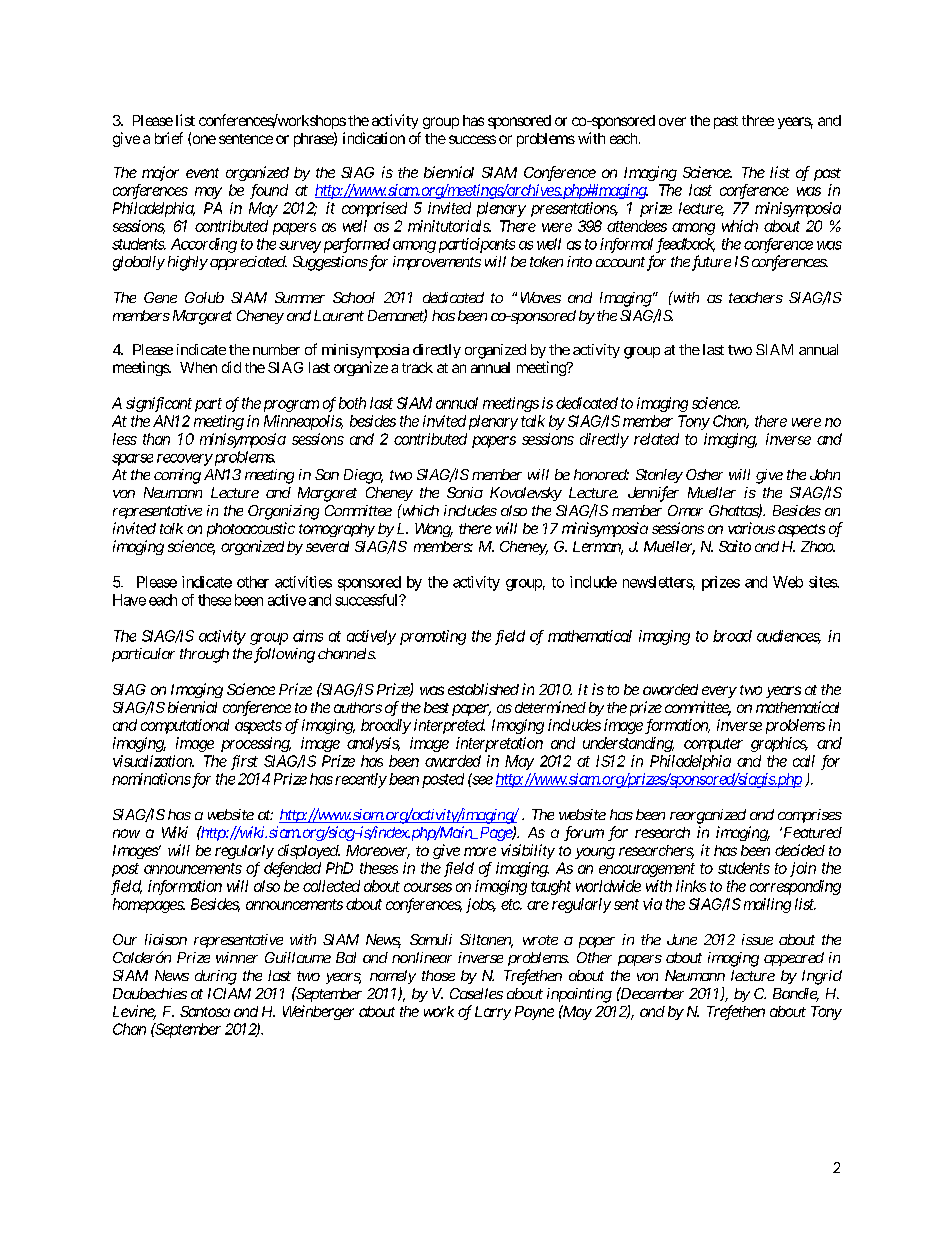 This screenshot has height=1233, width=952. What do you see at coordinates (198, 367) in the screenshot?
I see `When` at bounding box center [198, 367].
